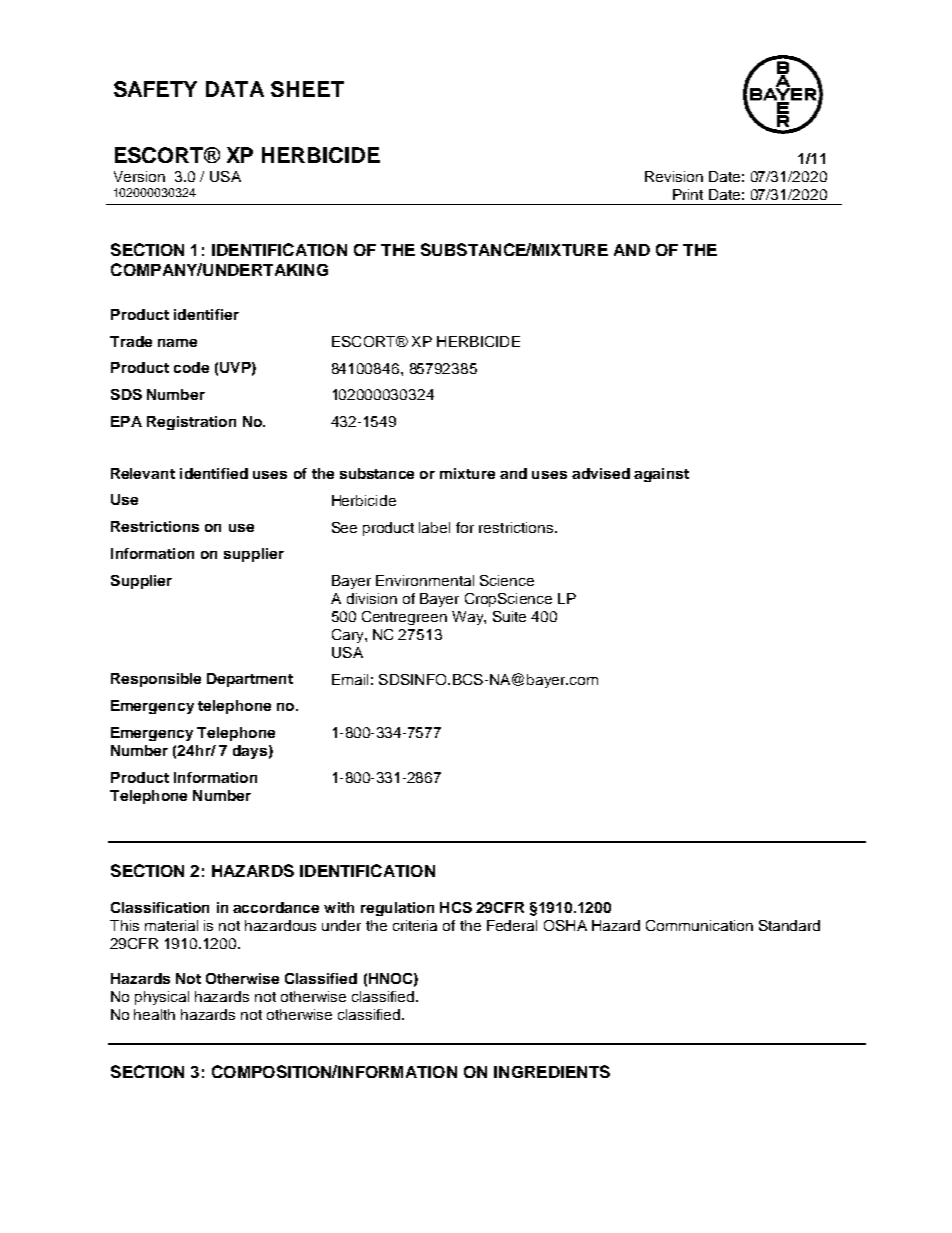 The image size is (952, 1233). I want to click on Suite, so click(509, 616).
